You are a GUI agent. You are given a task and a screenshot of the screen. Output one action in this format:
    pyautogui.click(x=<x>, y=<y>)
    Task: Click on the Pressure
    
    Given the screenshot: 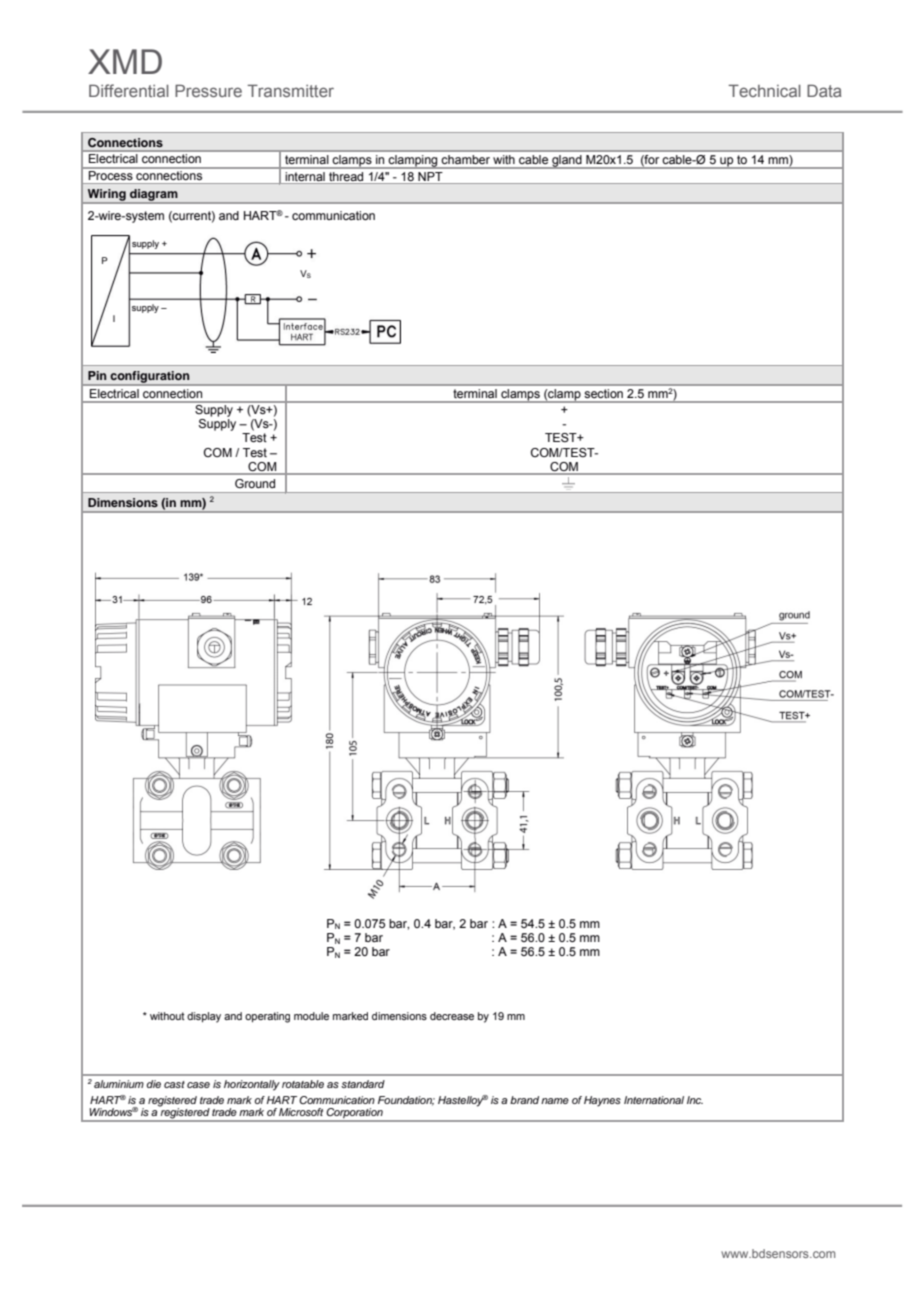 What is the action you would take?
    pyautogui.click(x=208, y=90)
